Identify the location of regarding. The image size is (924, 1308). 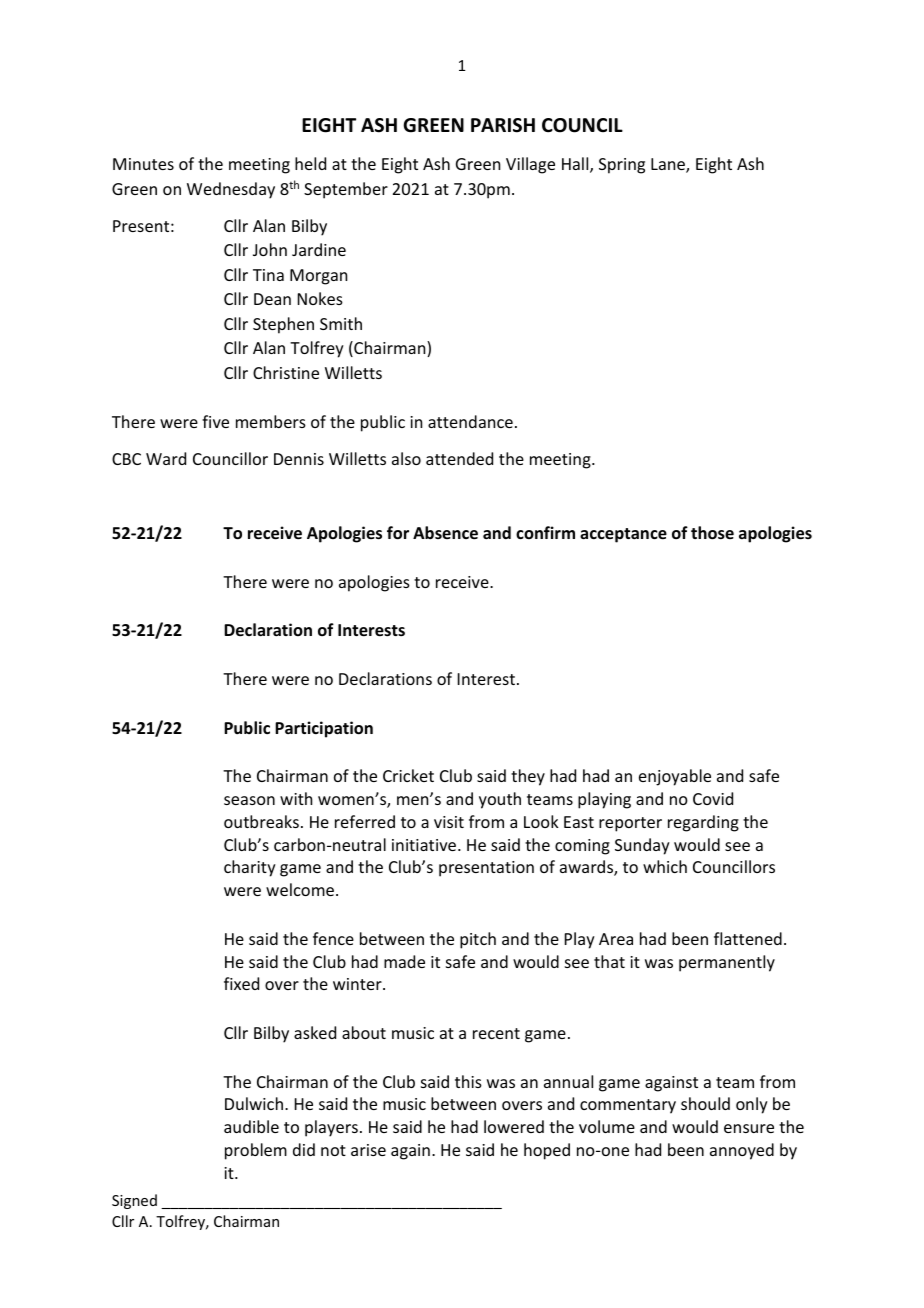
(703, 823).
